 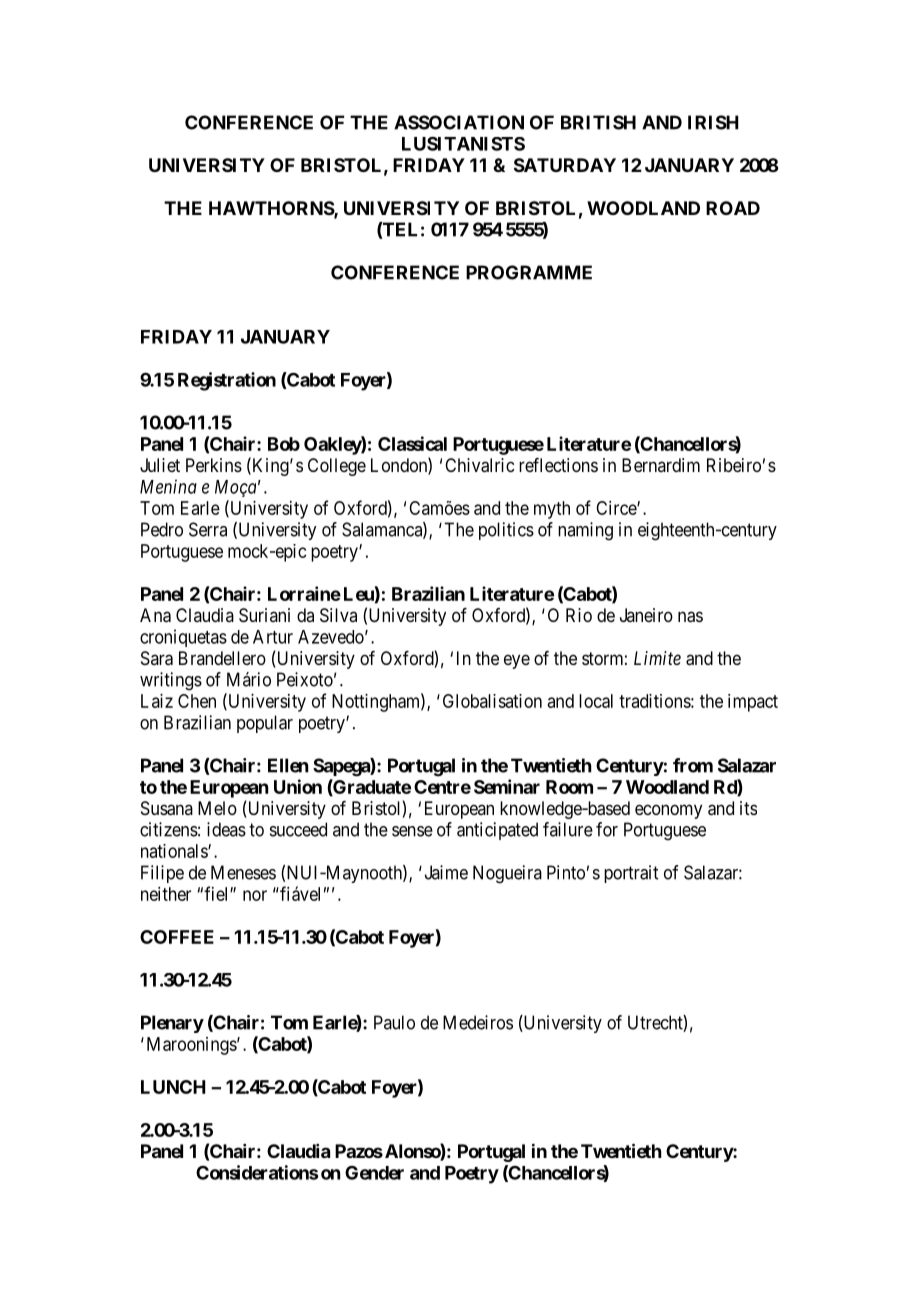 I want to click on Perkins, so click(x=214, y=465).
